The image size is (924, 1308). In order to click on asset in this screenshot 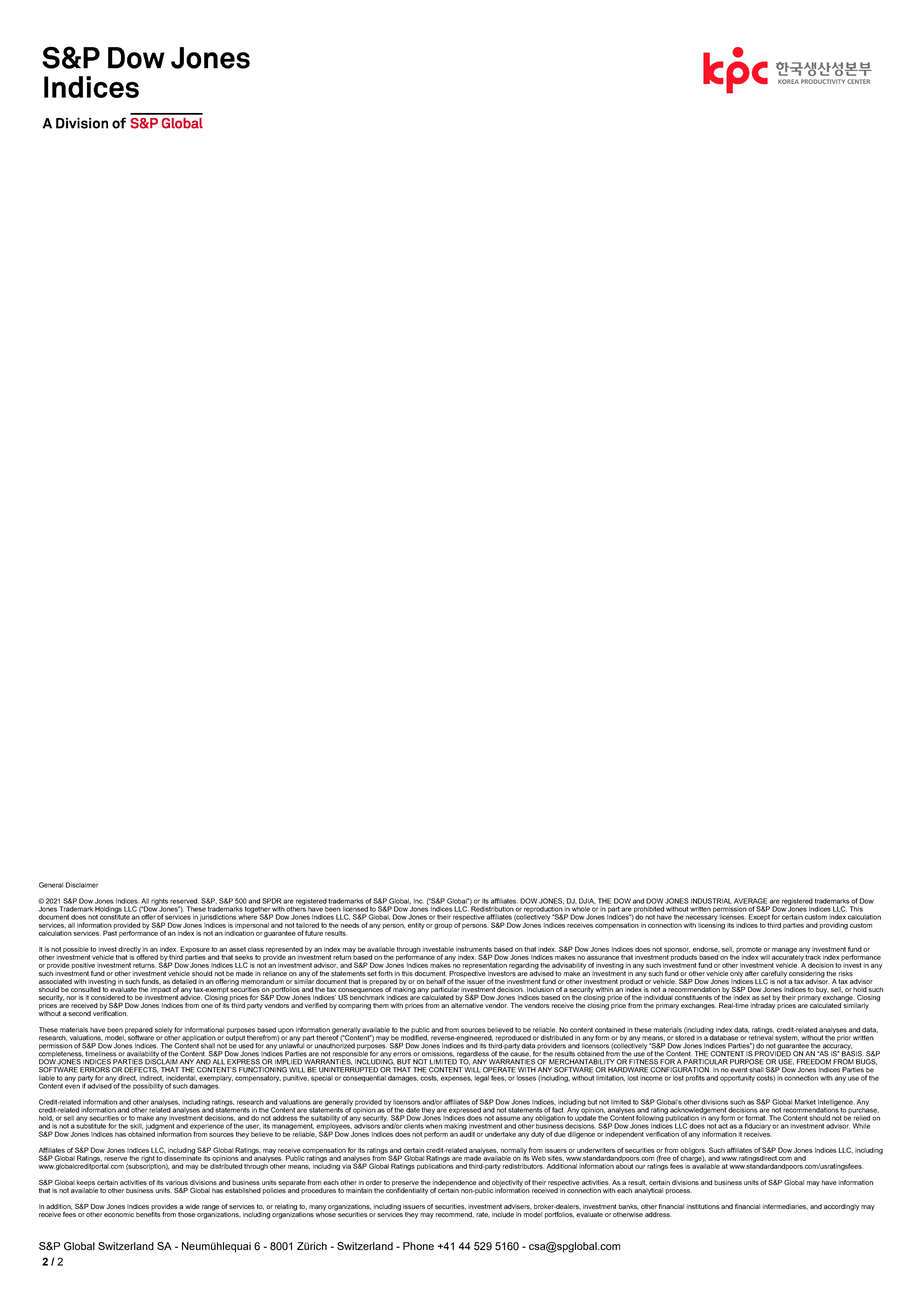, I will do `click(237, 949)`.
